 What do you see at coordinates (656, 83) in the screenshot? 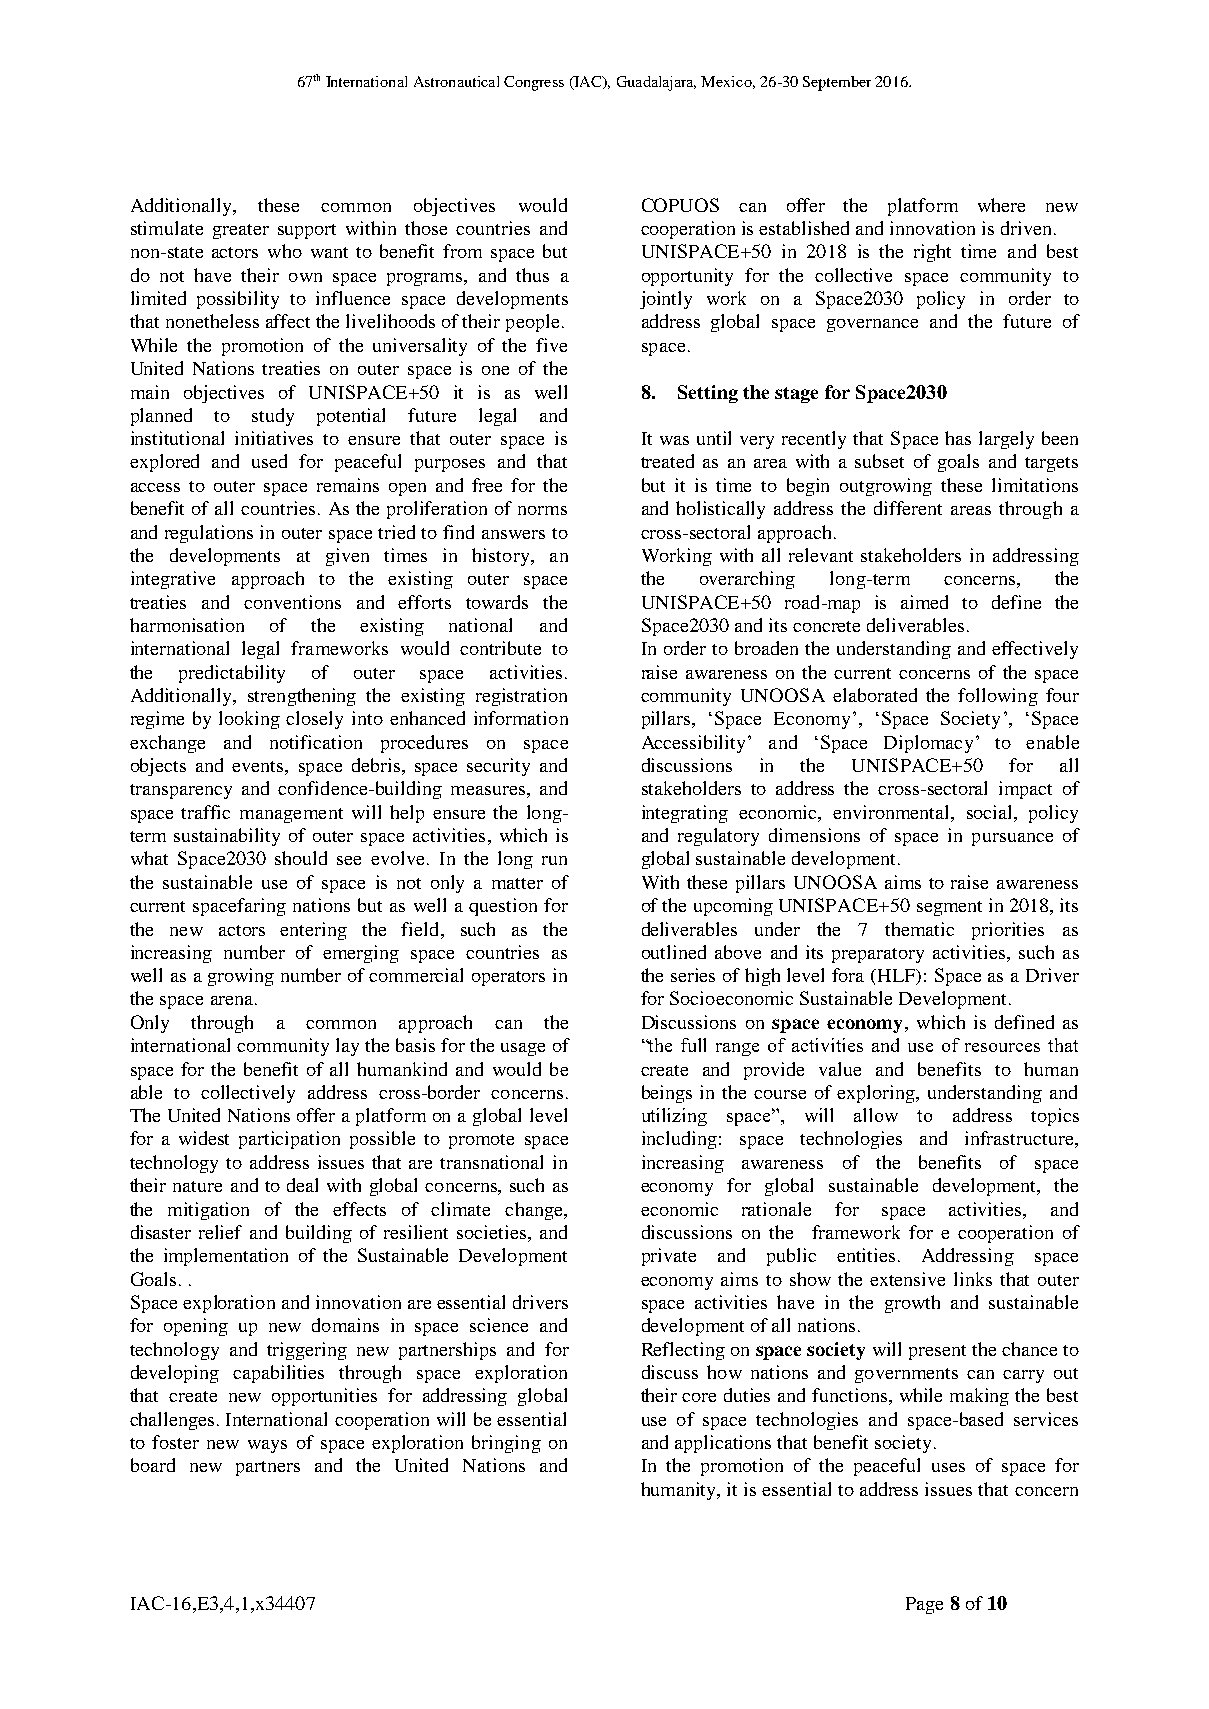
I see `Guadalajara` at bounding box center [656, 83].
